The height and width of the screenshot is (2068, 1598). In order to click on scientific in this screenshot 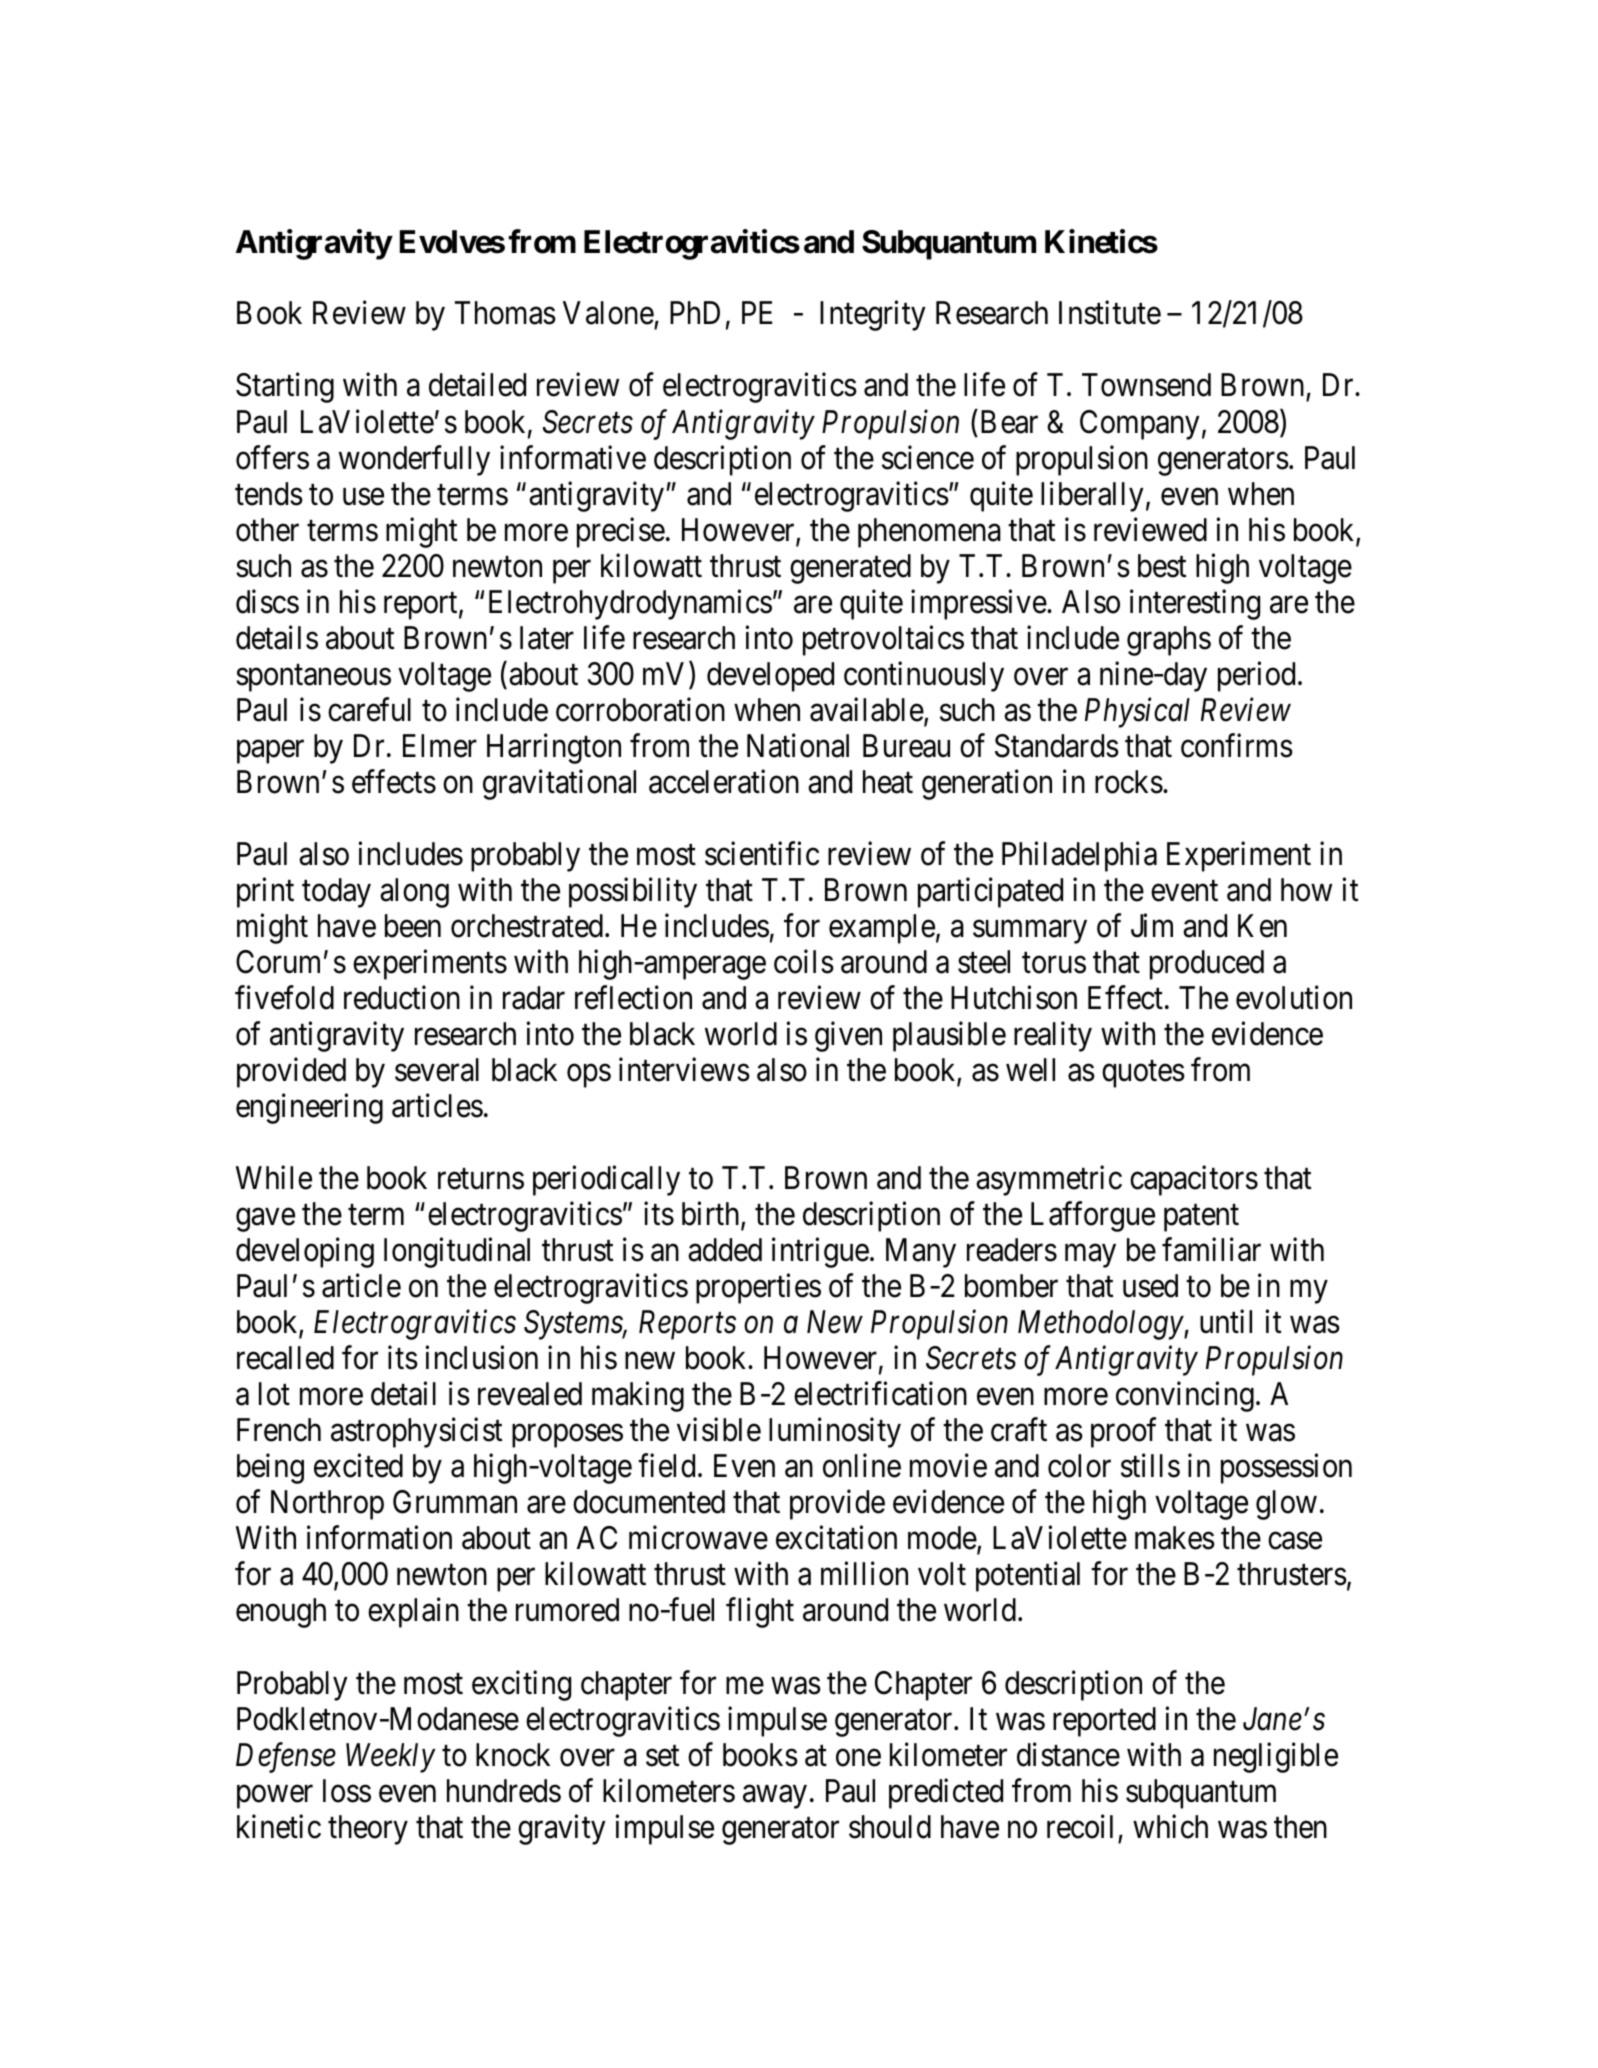, I will do `click(762, 854)`.
